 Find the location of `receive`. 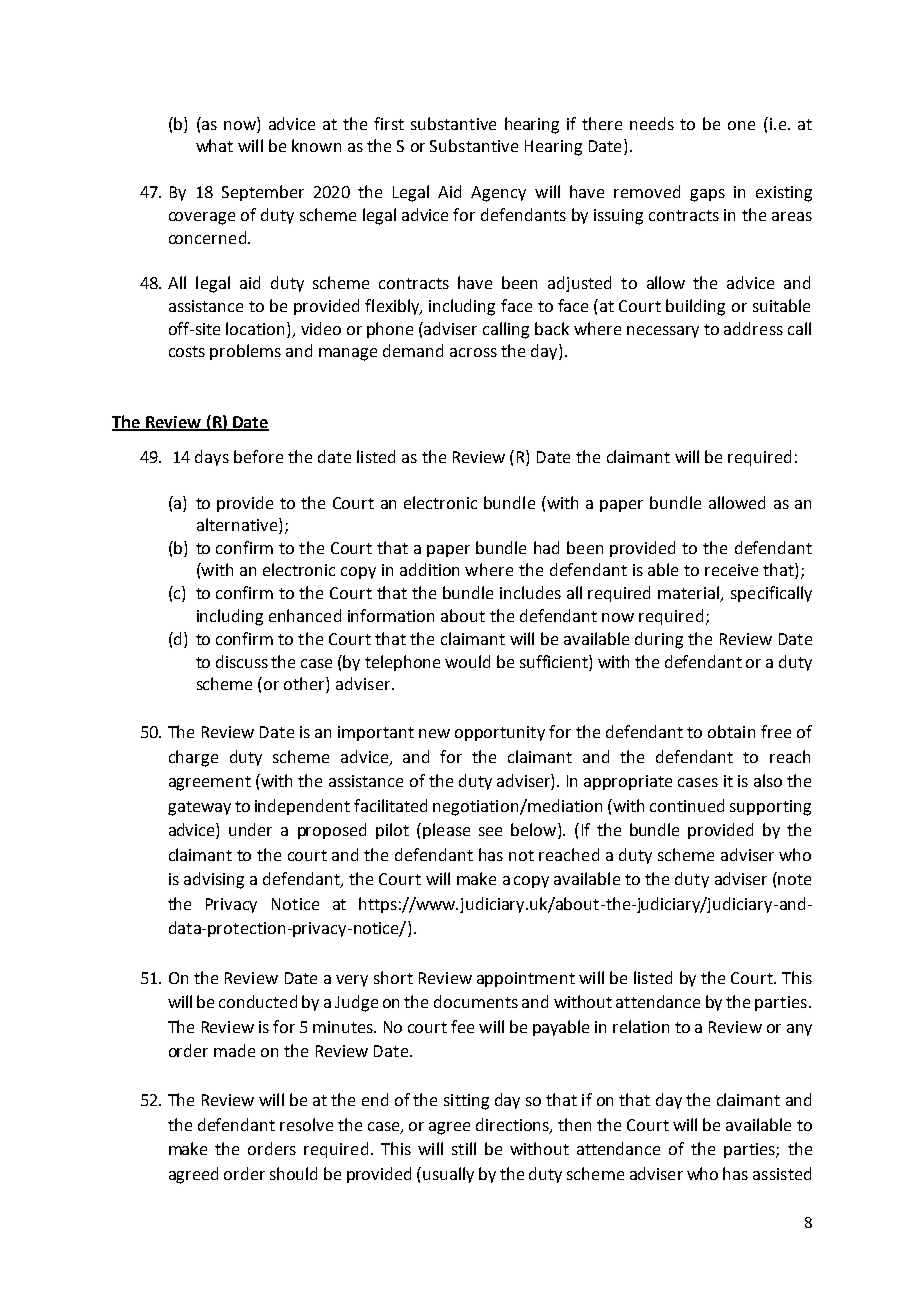

receive is located at coordinates (731, 570).
